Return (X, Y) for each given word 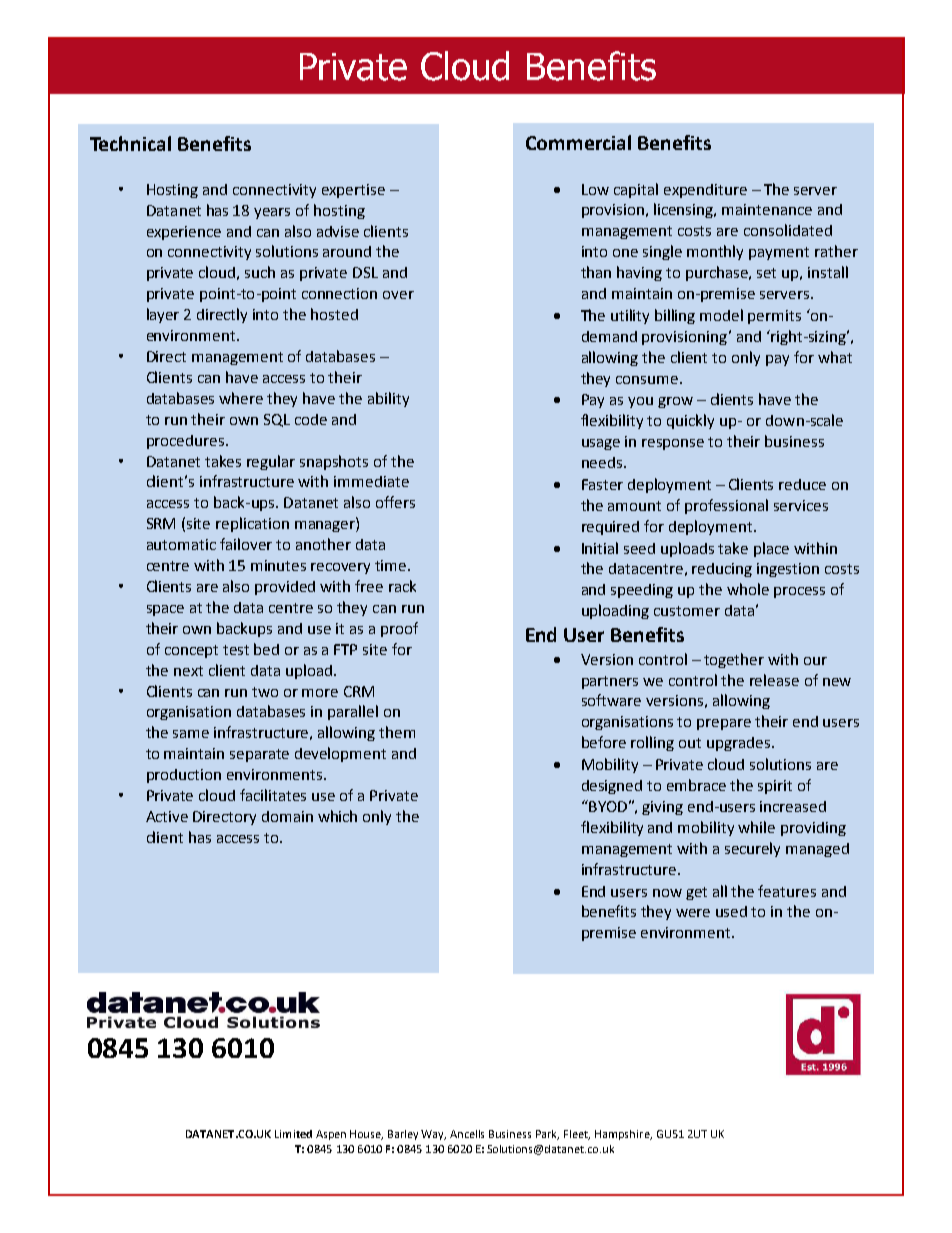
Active (167, 816)
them (397, 732)
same (191, 734)
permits (774, 317)
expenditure (705, 191)
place (771, 549)
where (241, 398)
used (731, 911)
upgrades (740, 744)
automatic (181, 544)
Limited (293, 1134)
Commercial (578, 142)
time (392, 565)
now (667, 893)
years (272, 213)
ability (388, 399)
